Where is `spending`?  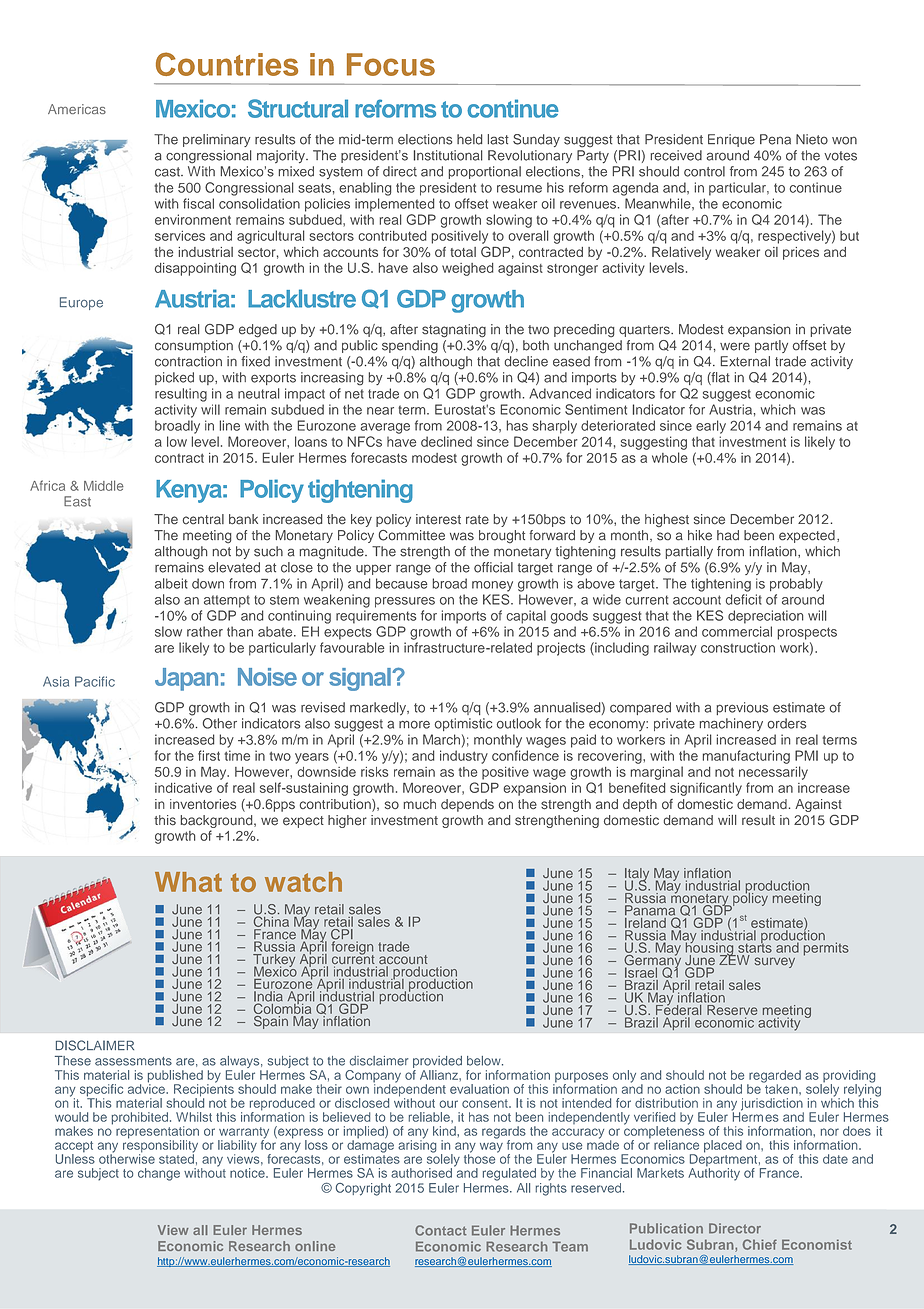 spending is located at coordinates (410, 347).
